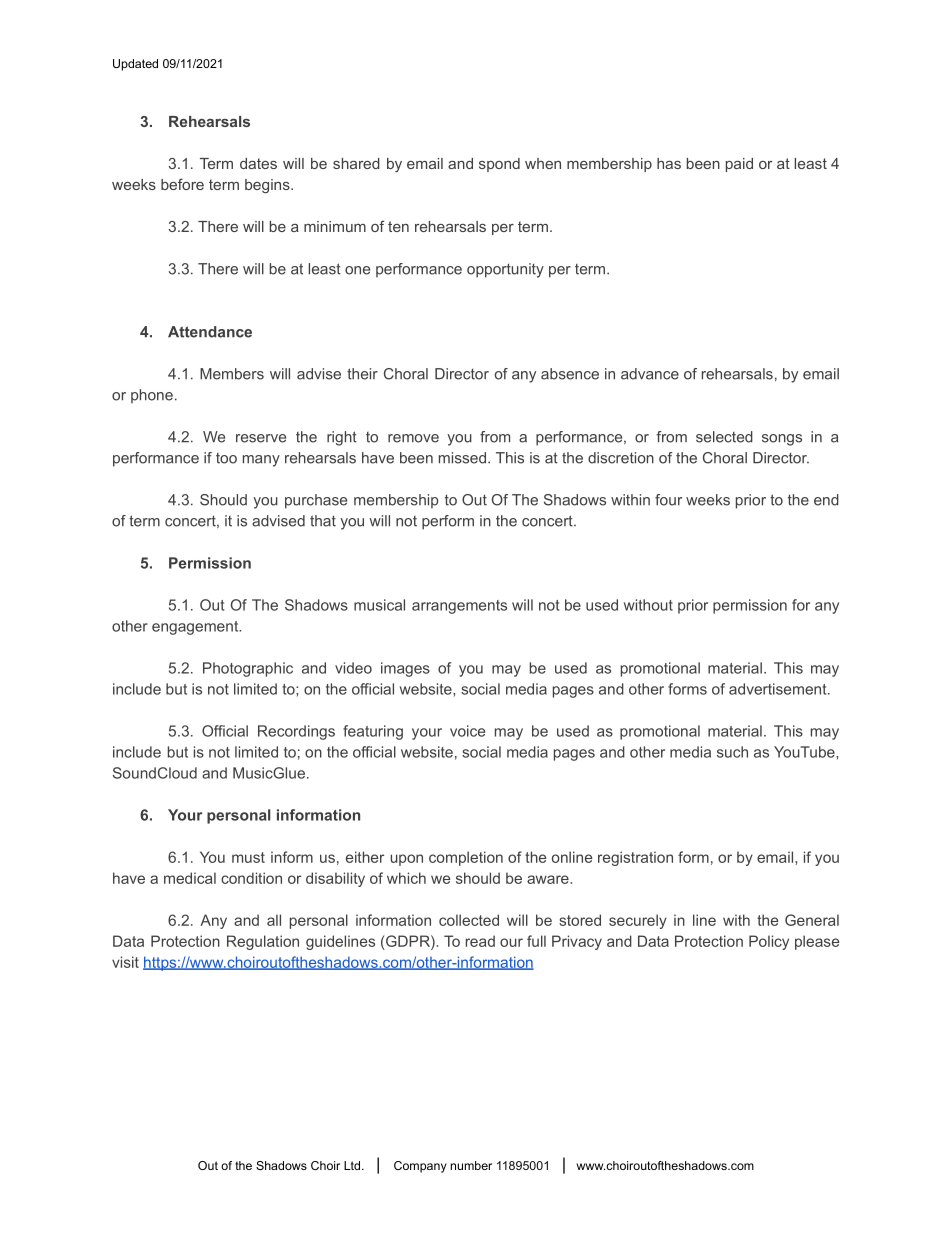 Image resolution: width=952 pixels, height=1233 pixels. Describe the element at coordinates (135, 65) in the document. I see `Updated` at that location.
